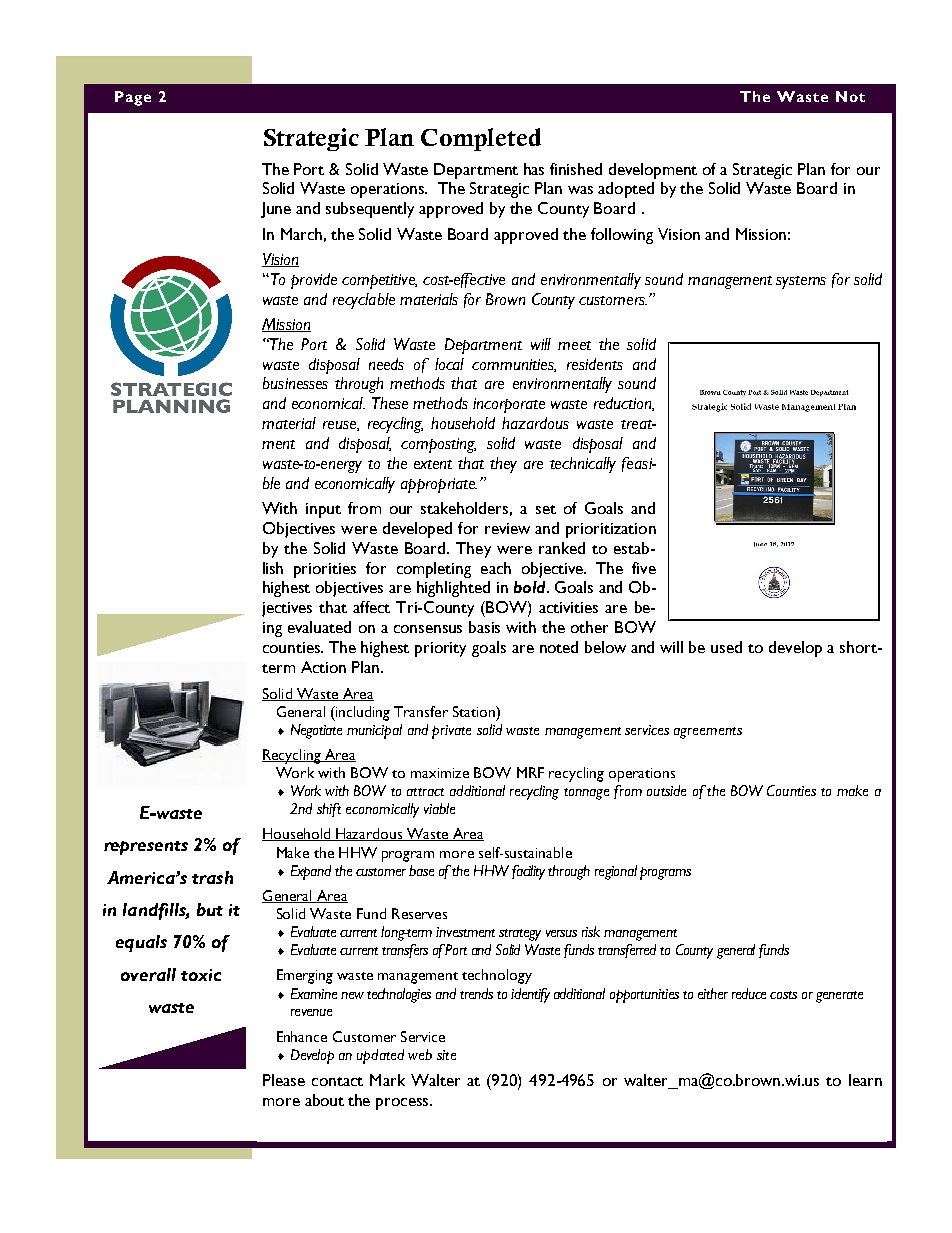 Image resolution: width=952 pixels, height=1233 pixels. I want to click on Please, so click(284, 1080).
